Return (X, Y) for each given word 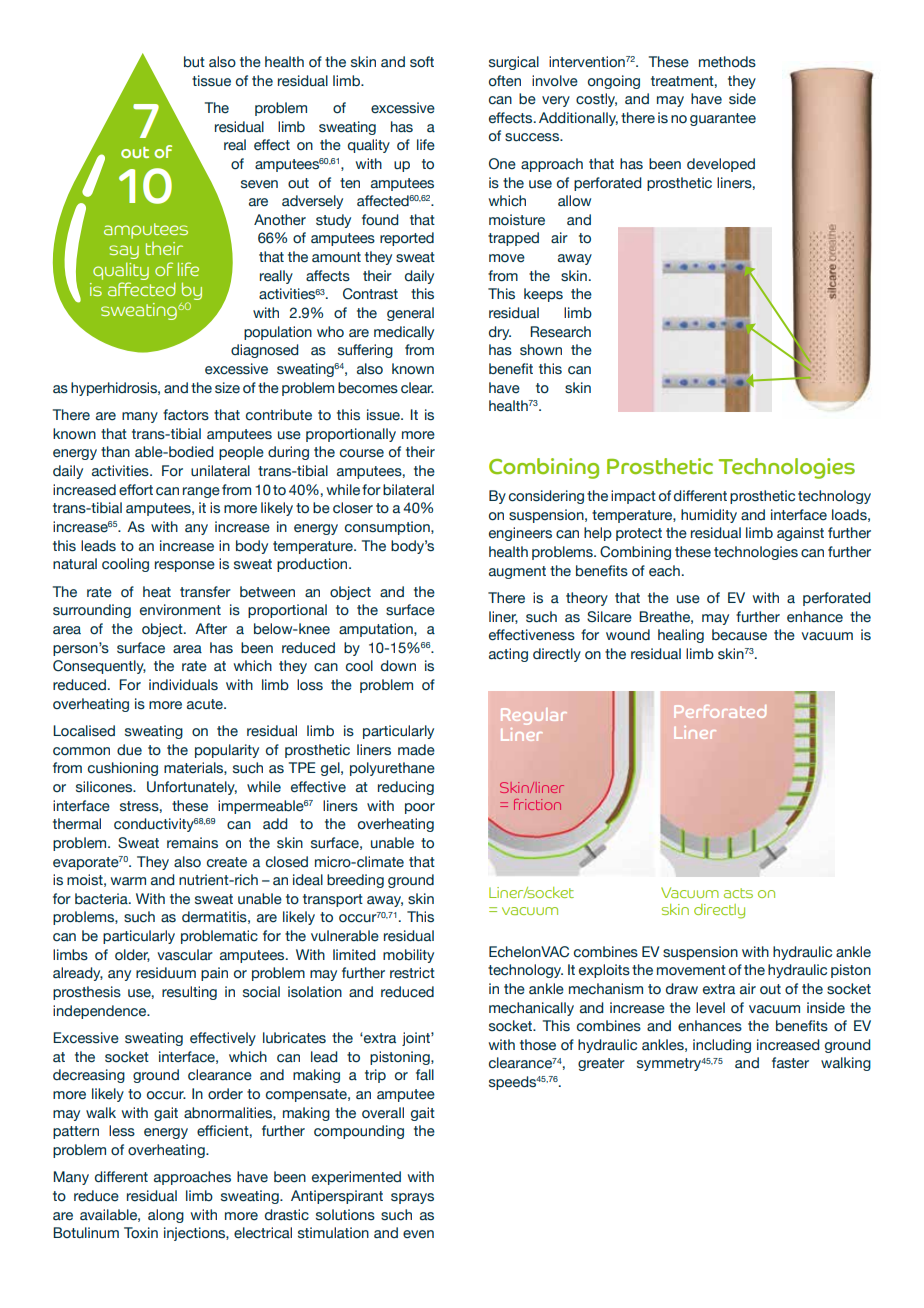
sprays (412, 1198)
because (739, 635)
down (398, 666)
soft (422, 62)
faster (790, 1063)
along (166, 1216)
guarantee (723, 119)
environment (180, 610)
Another (280, 220)
